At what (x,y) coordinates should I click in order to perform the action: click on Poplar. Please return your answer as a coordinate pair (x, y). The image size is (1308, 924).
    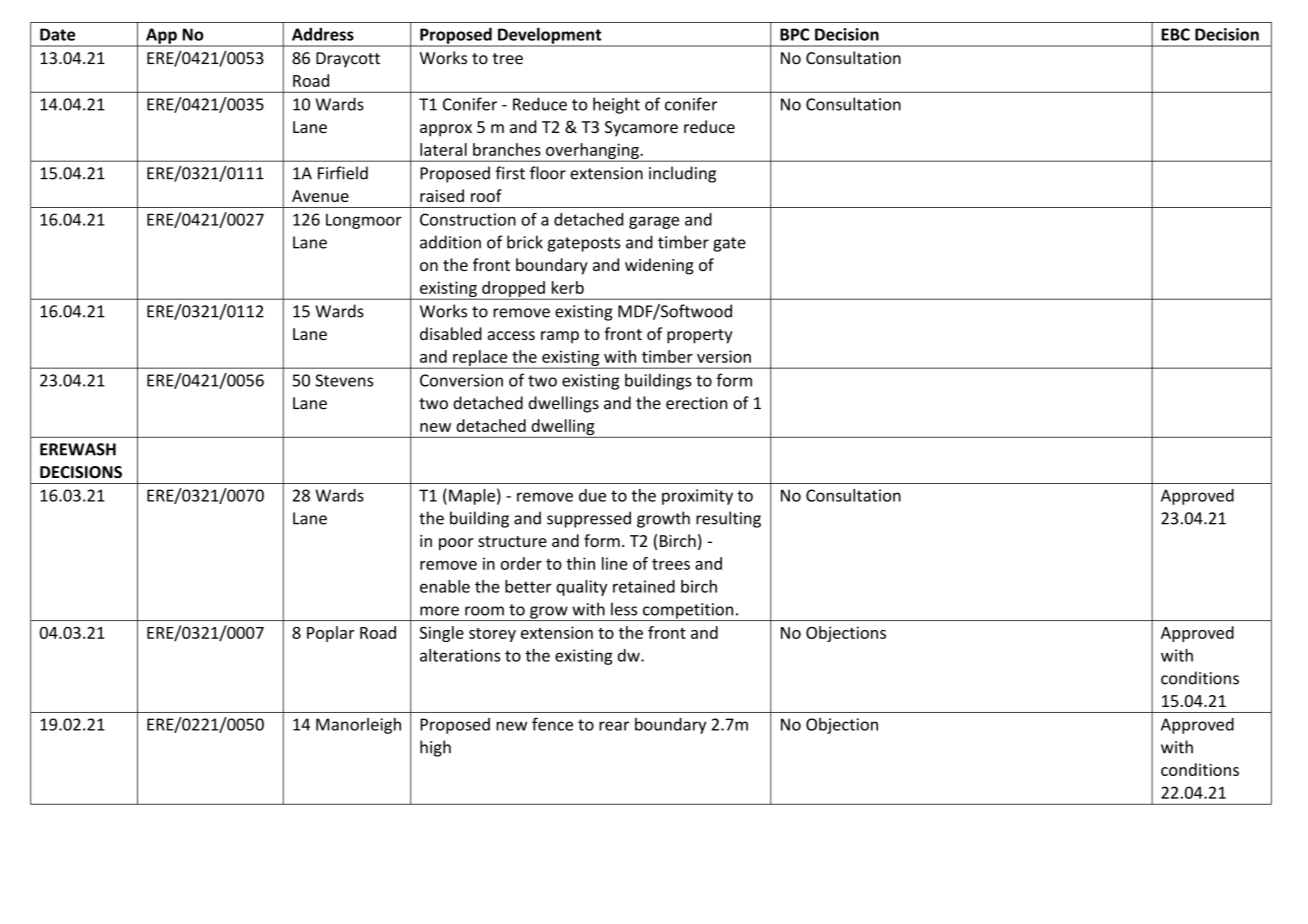
    Looking at the image, I should click on (331, 634).
